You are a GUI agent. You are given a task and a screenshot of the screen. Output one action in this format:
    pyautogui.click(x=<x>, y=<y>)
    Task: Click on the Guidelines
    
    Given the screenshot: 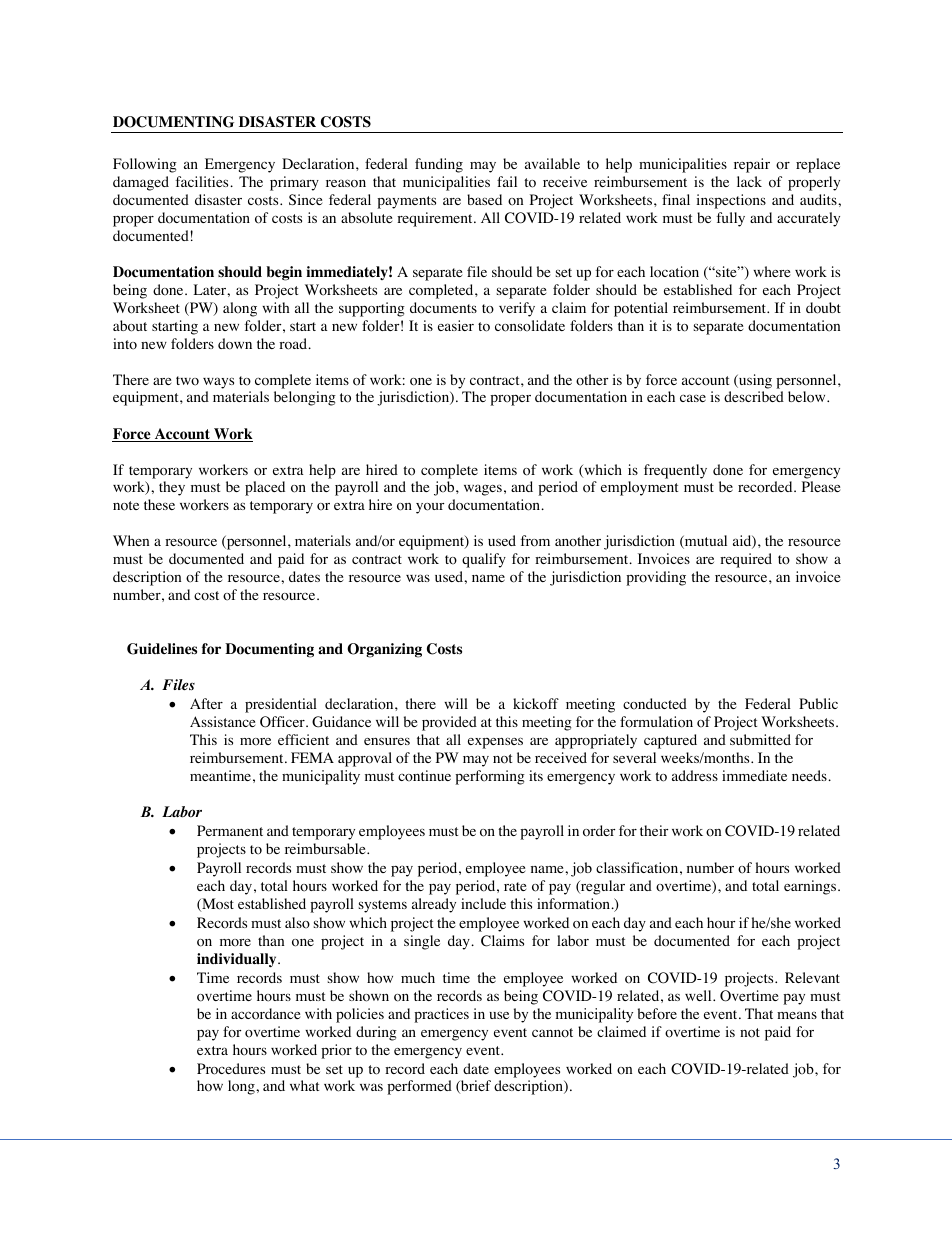 What is the action you would take?
    pyautogui.click(x=162, y=649)
